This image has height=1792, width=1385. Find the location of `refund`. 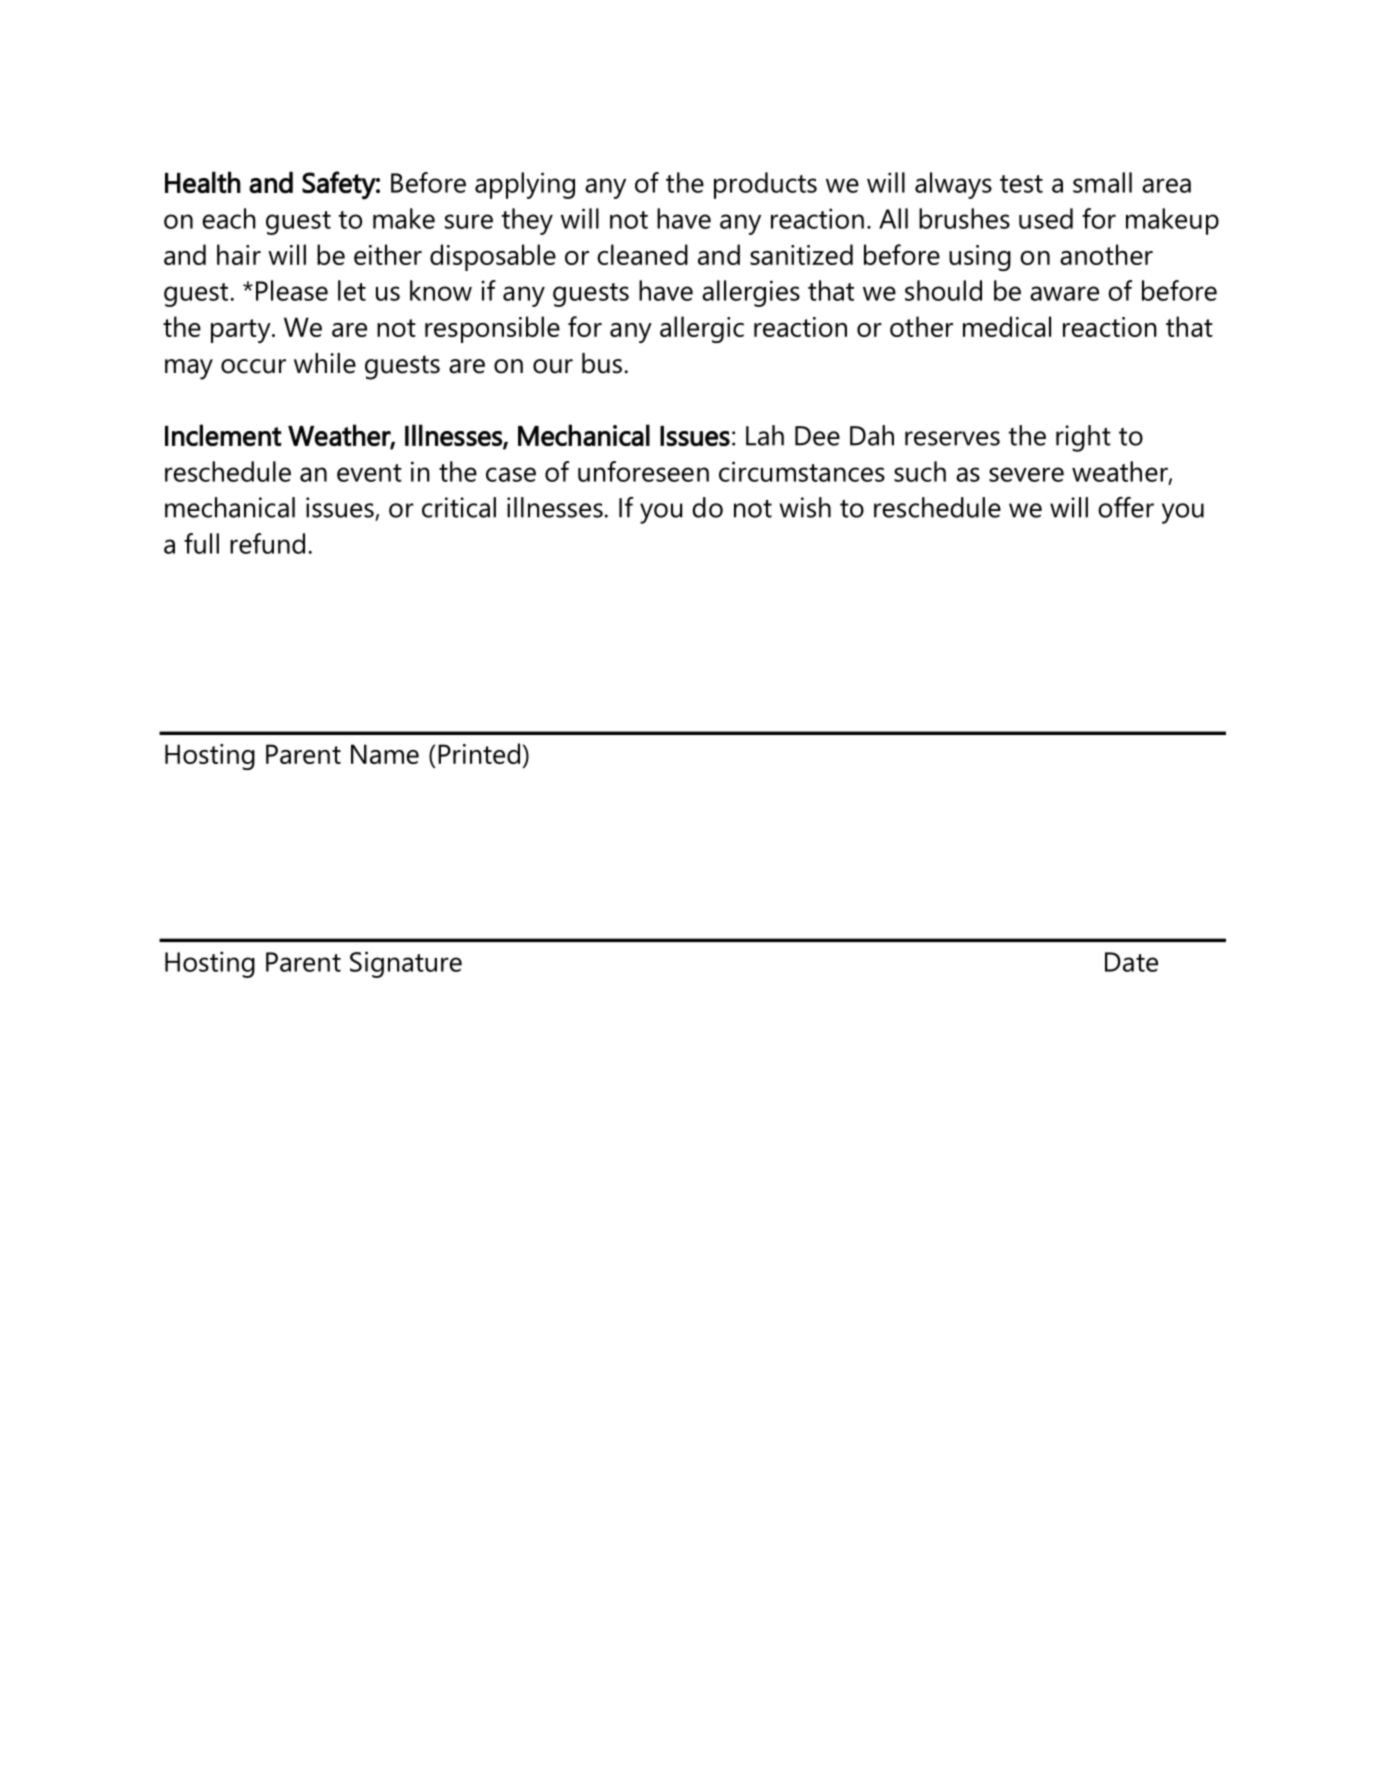

refund is located at coordinates (267, 543).
